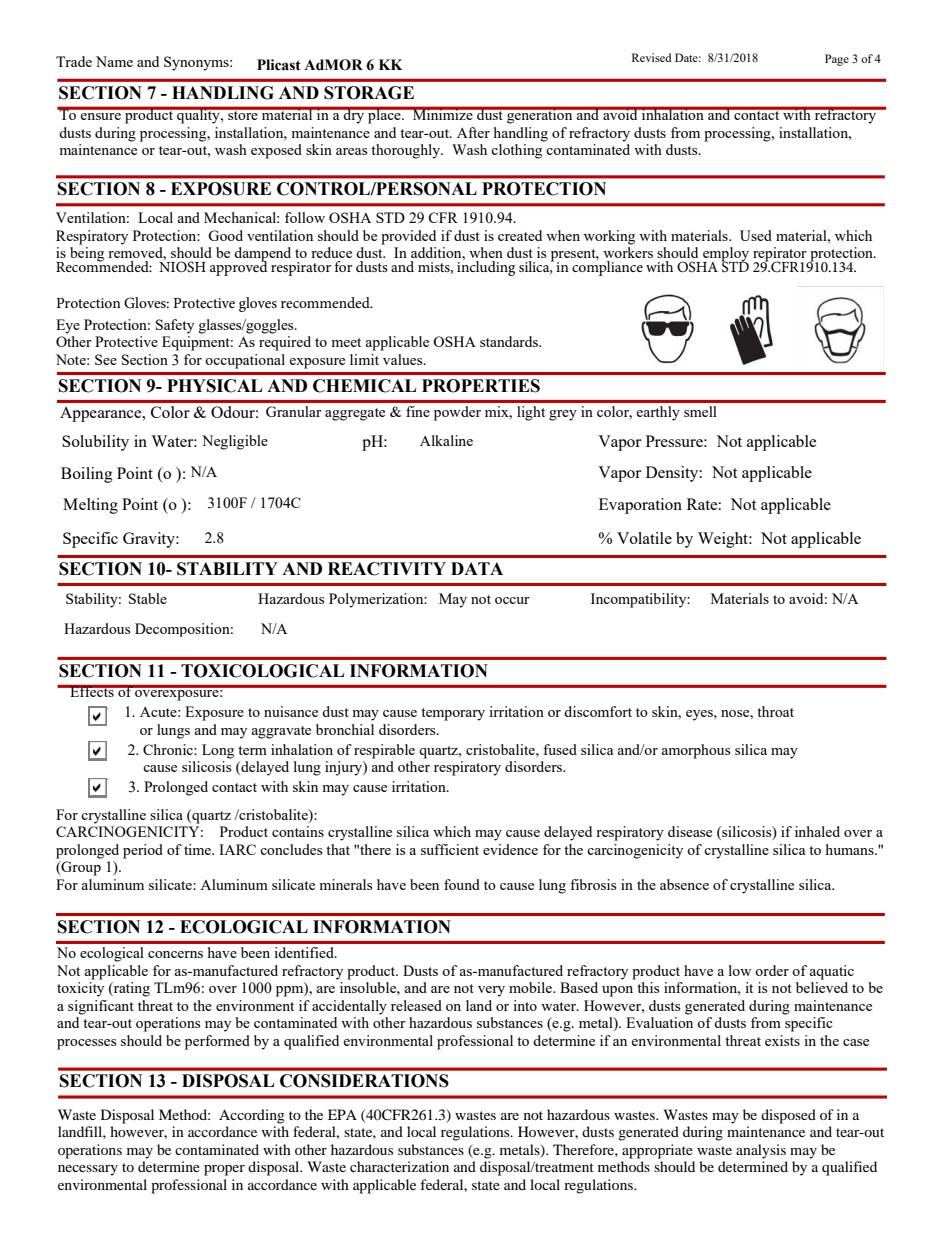  Describe the element at coordinates (252, 1116) in the page. I see `According` at that location.
